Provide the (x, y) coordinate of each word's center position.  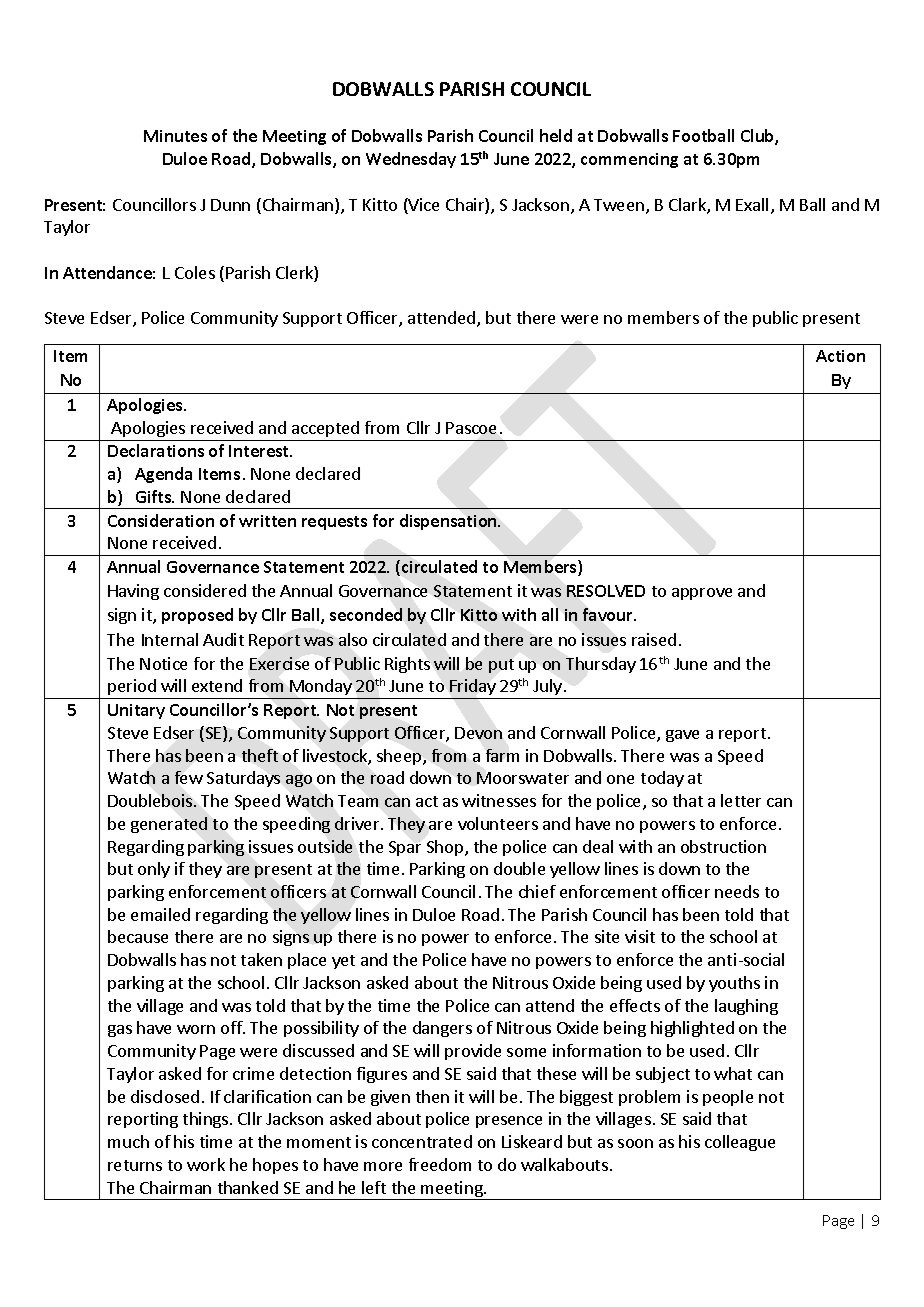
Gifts (155, 496)
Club (758, 137)
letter (741, 800)
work (206, 1164)
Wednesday (411, 160)
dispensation (449, 522)
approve (702, 594)
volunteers (498, 823)
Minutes (175, 136)
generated (169, 825)
